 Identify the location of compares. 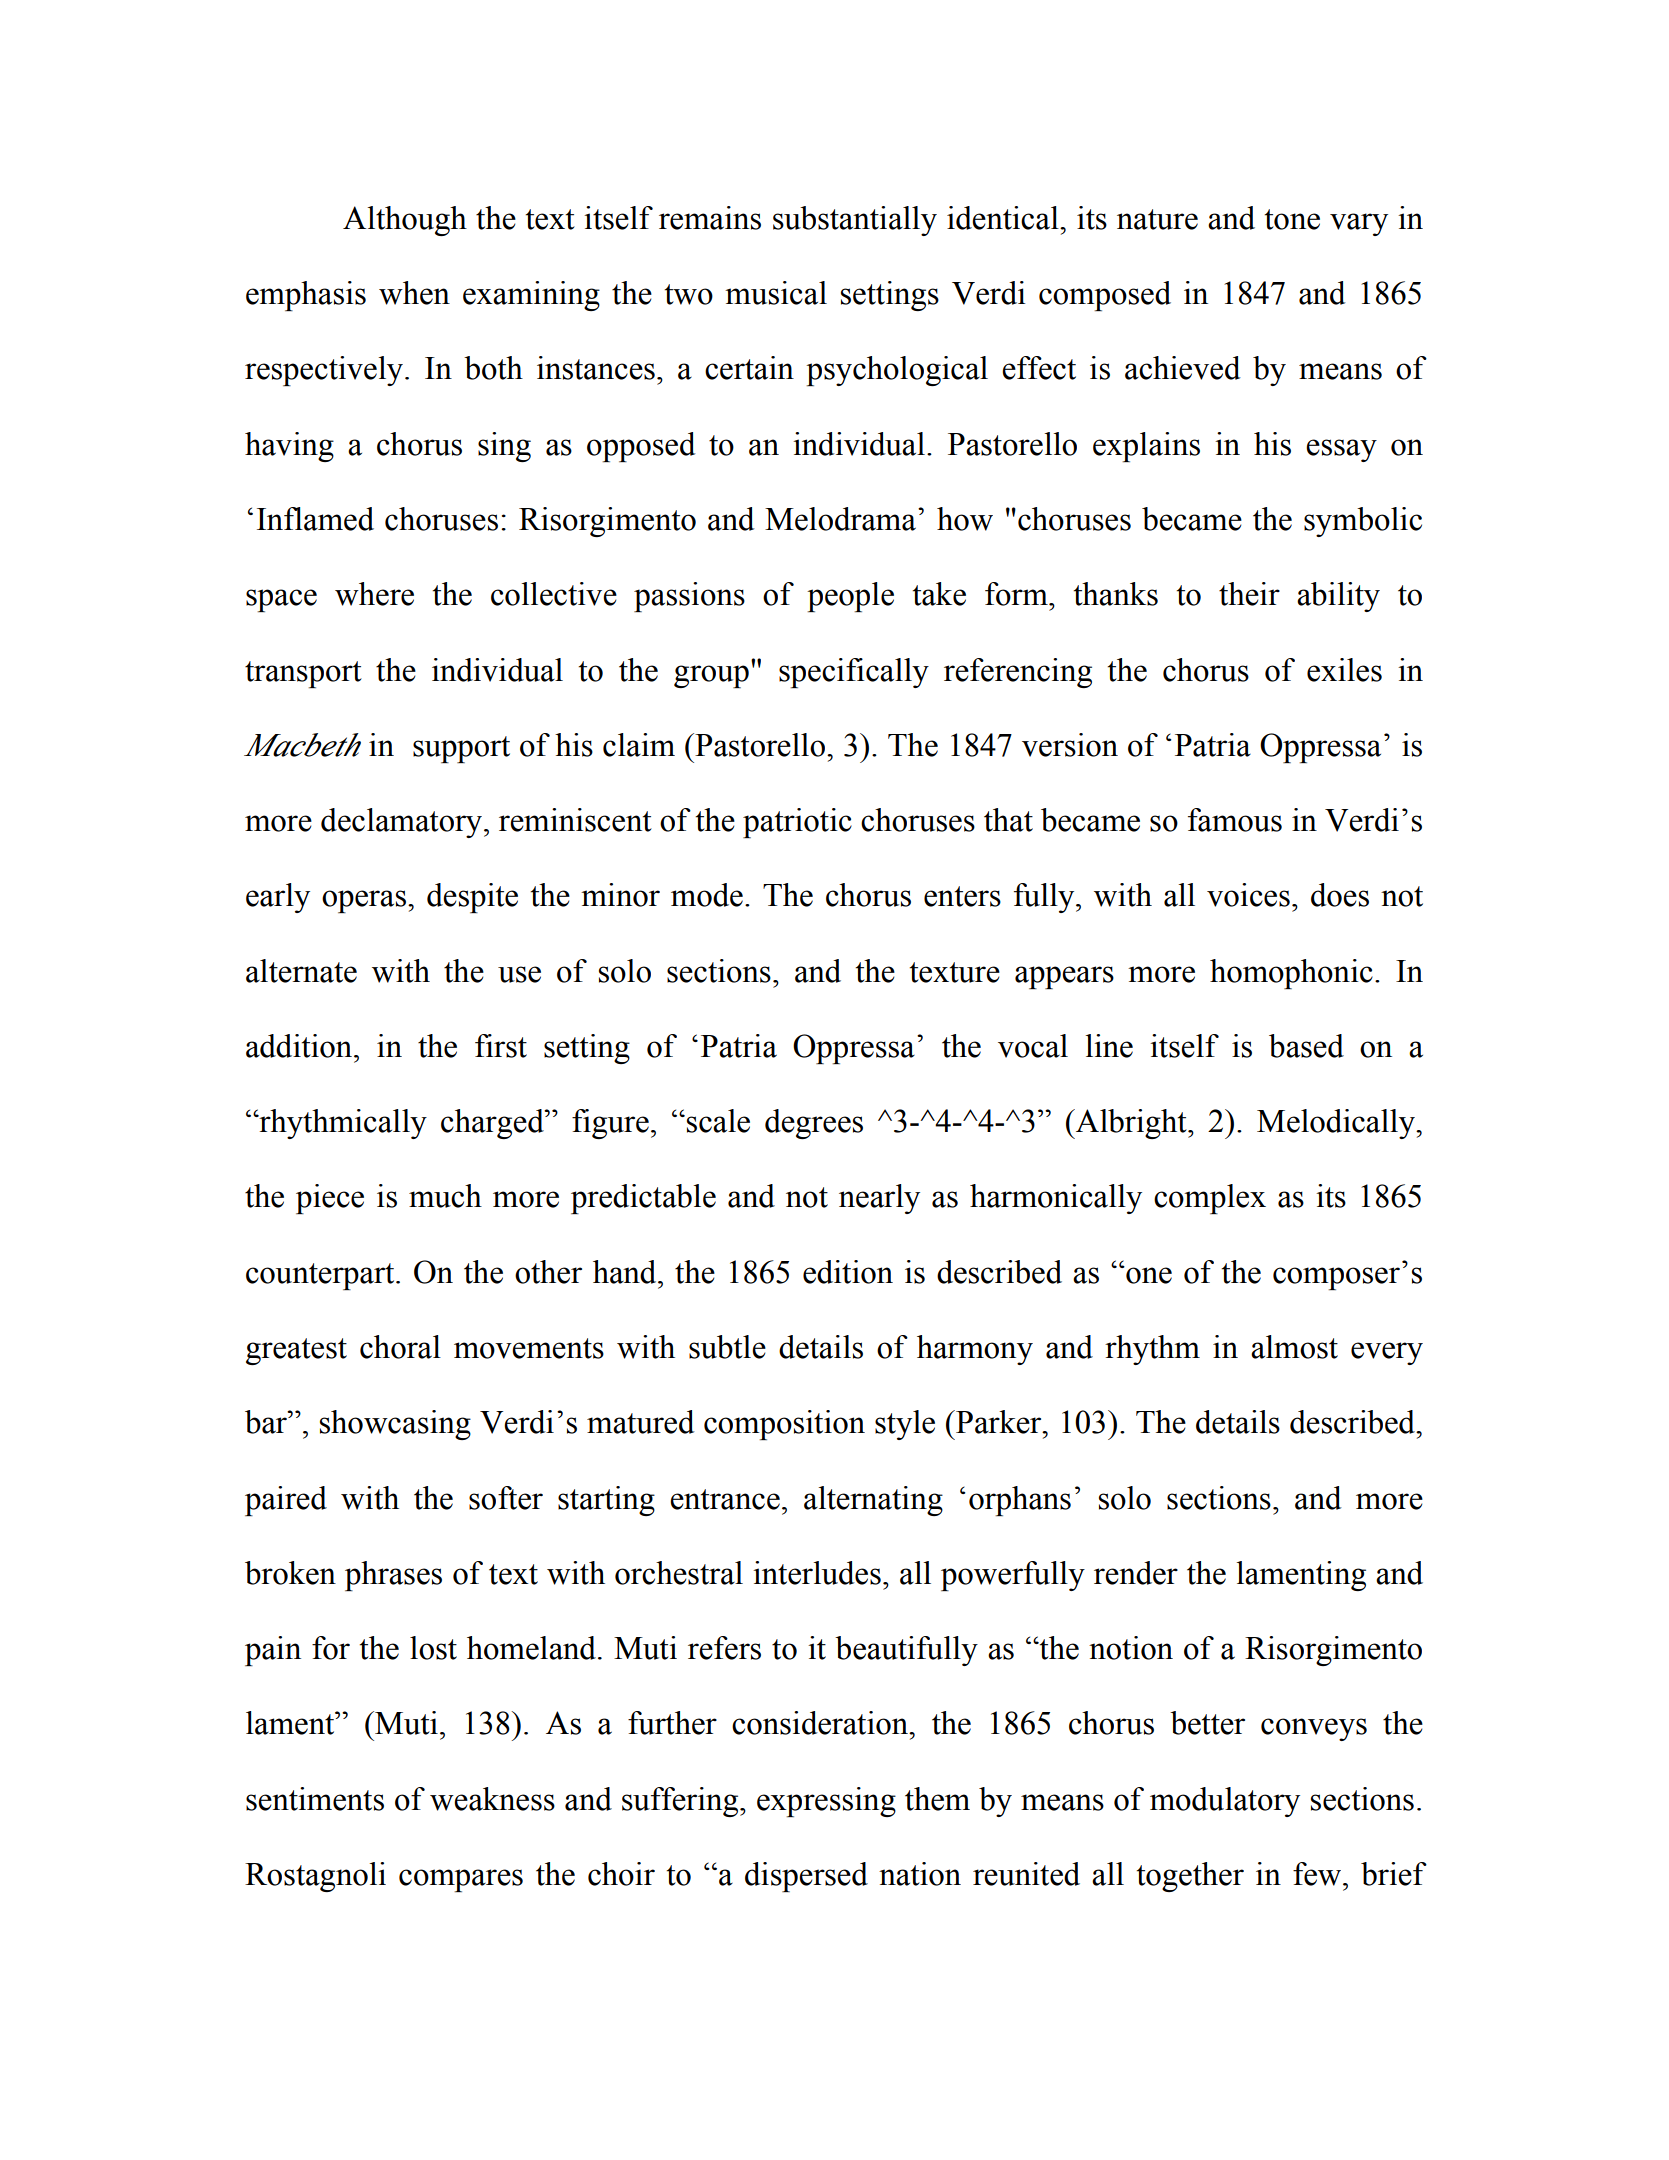
(461, 1880).
